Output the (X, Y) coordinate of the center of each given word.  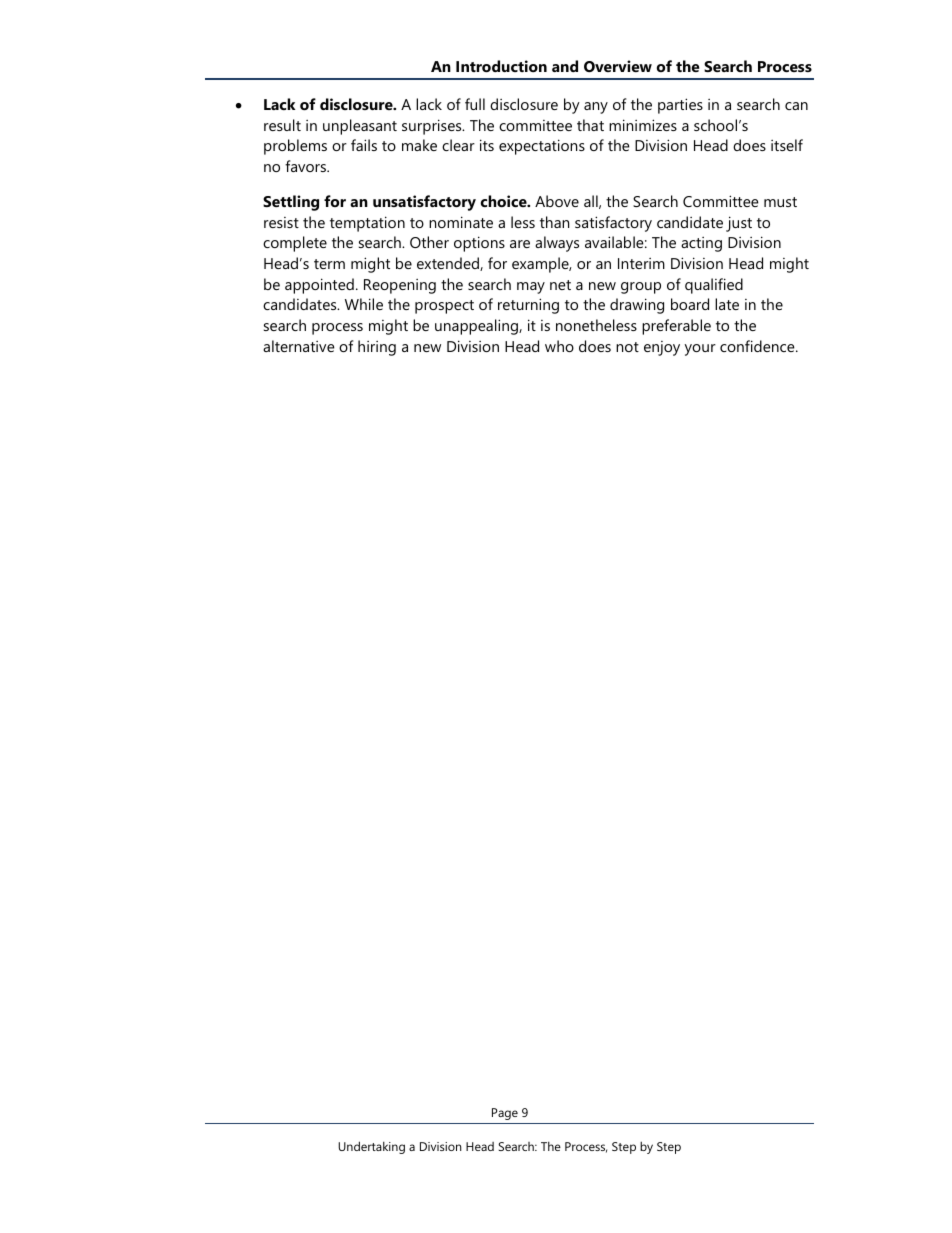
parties (680, 106)
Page (505, 1114)
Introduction (501, 66)
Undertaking (371, 1147)
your (700, 350)
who (559, 346)
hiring (377, 348)
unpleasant (360, 127)
